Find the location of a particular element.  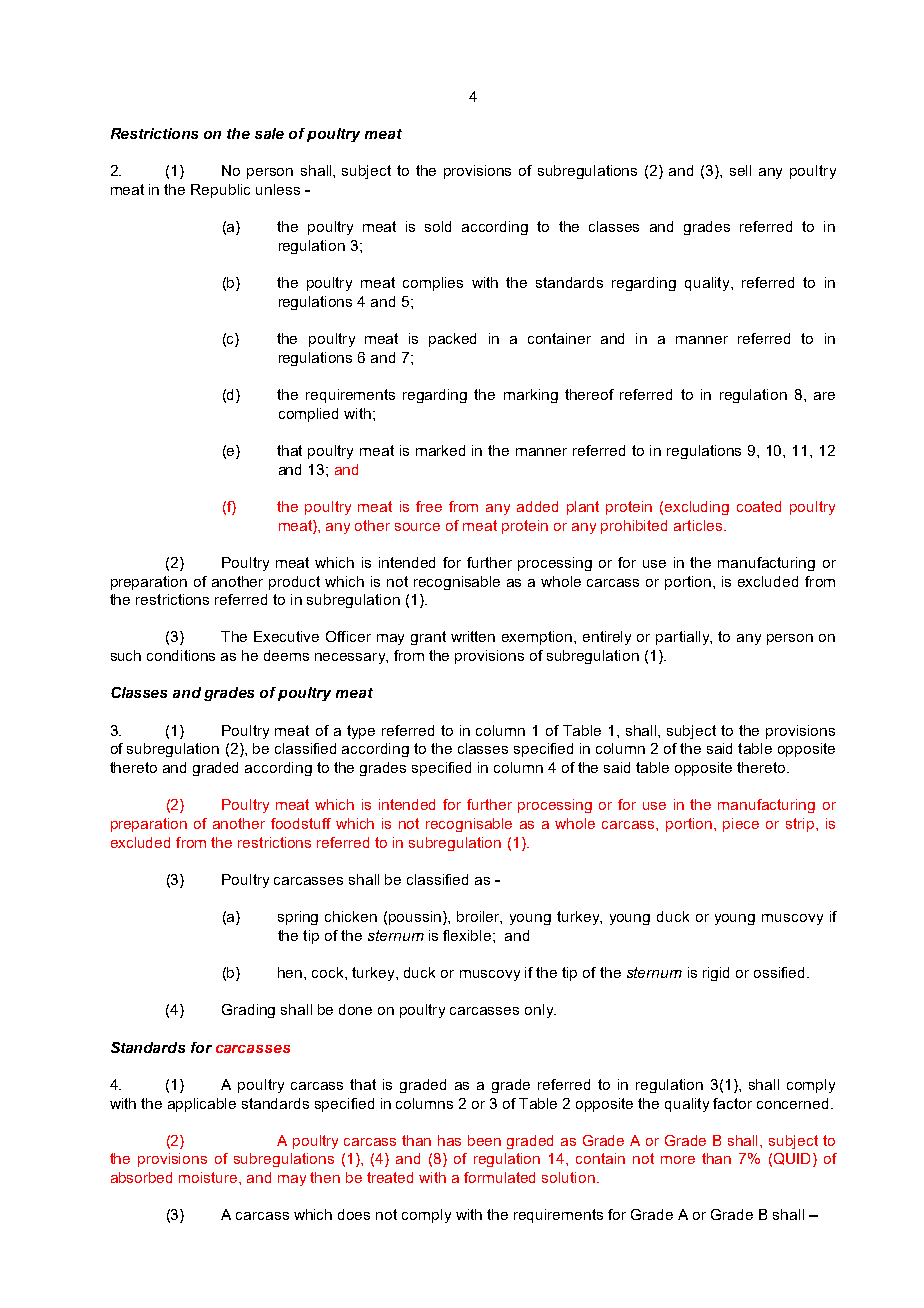

rigid is located at coordinates (716, 974).
